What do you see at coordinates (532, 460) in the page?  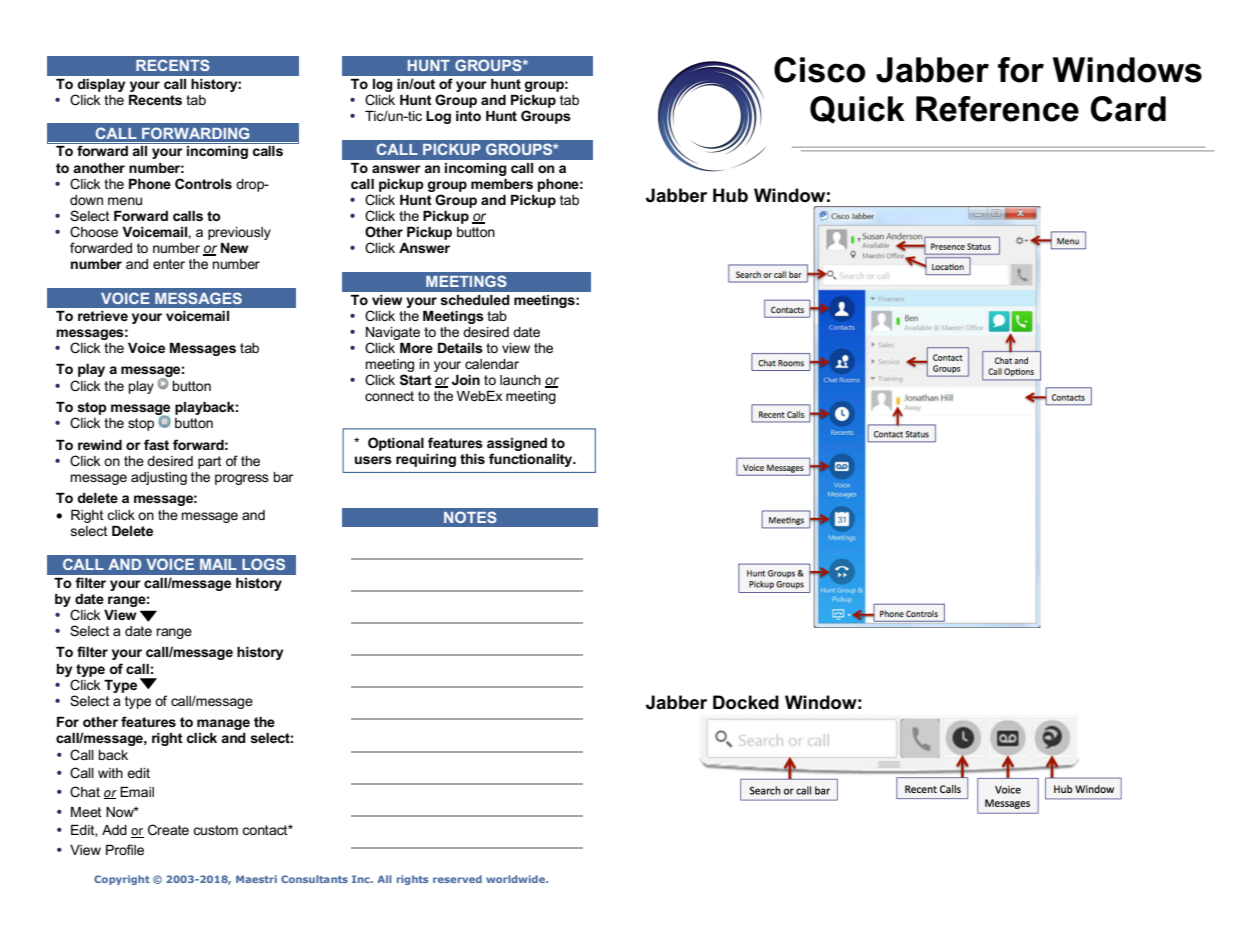 I see `functionality` at bounding box center [532, 460].
